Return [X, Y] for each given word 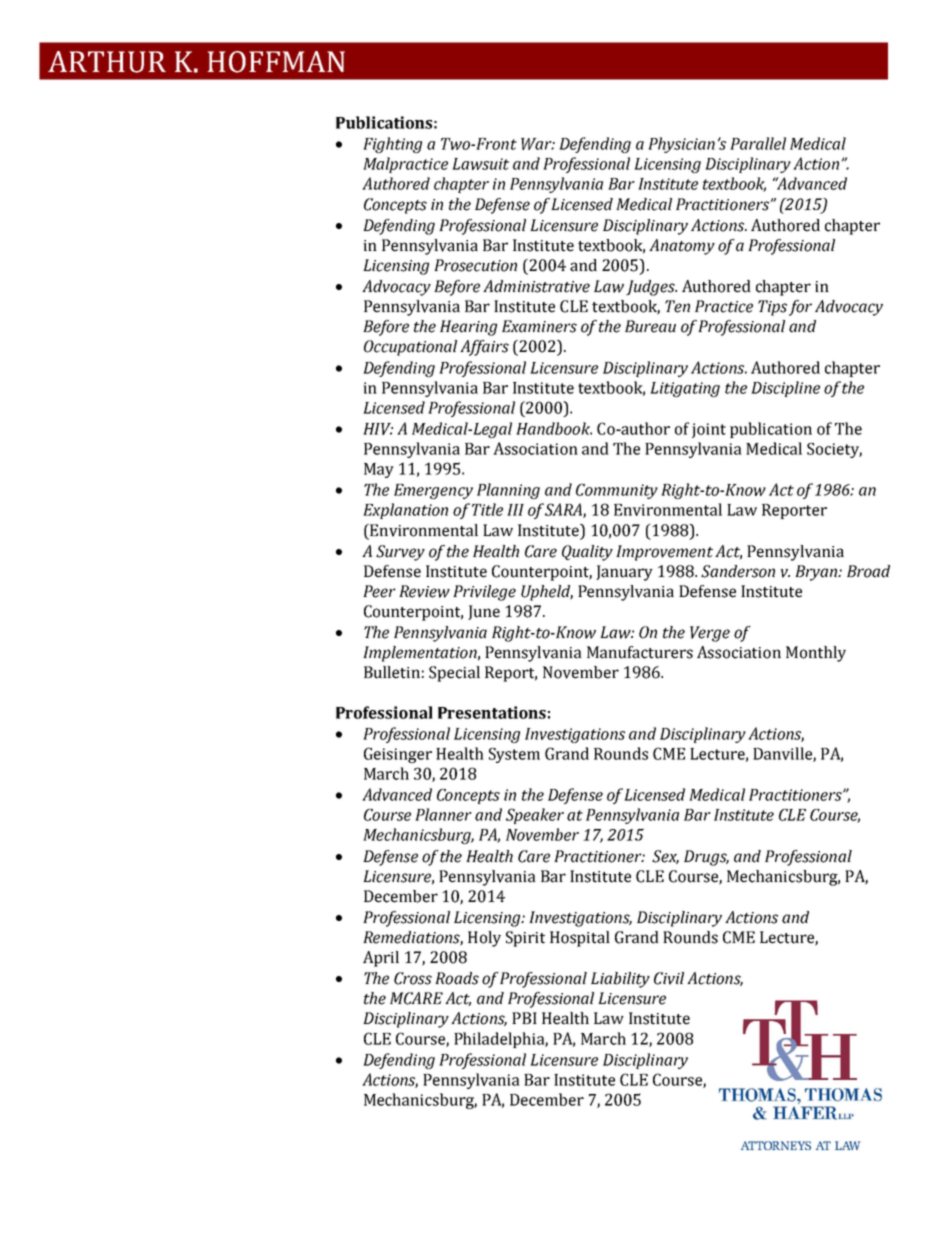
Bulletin [392, 672]
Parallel [758, 143]
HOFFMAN [276, 62]
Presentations [492, 712]
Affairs [484, 348]
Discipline [785, 389]
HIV [378, 429]
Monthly [816, 654]
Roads [457, 978]
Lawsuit [480, 164]
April [381, 959]
